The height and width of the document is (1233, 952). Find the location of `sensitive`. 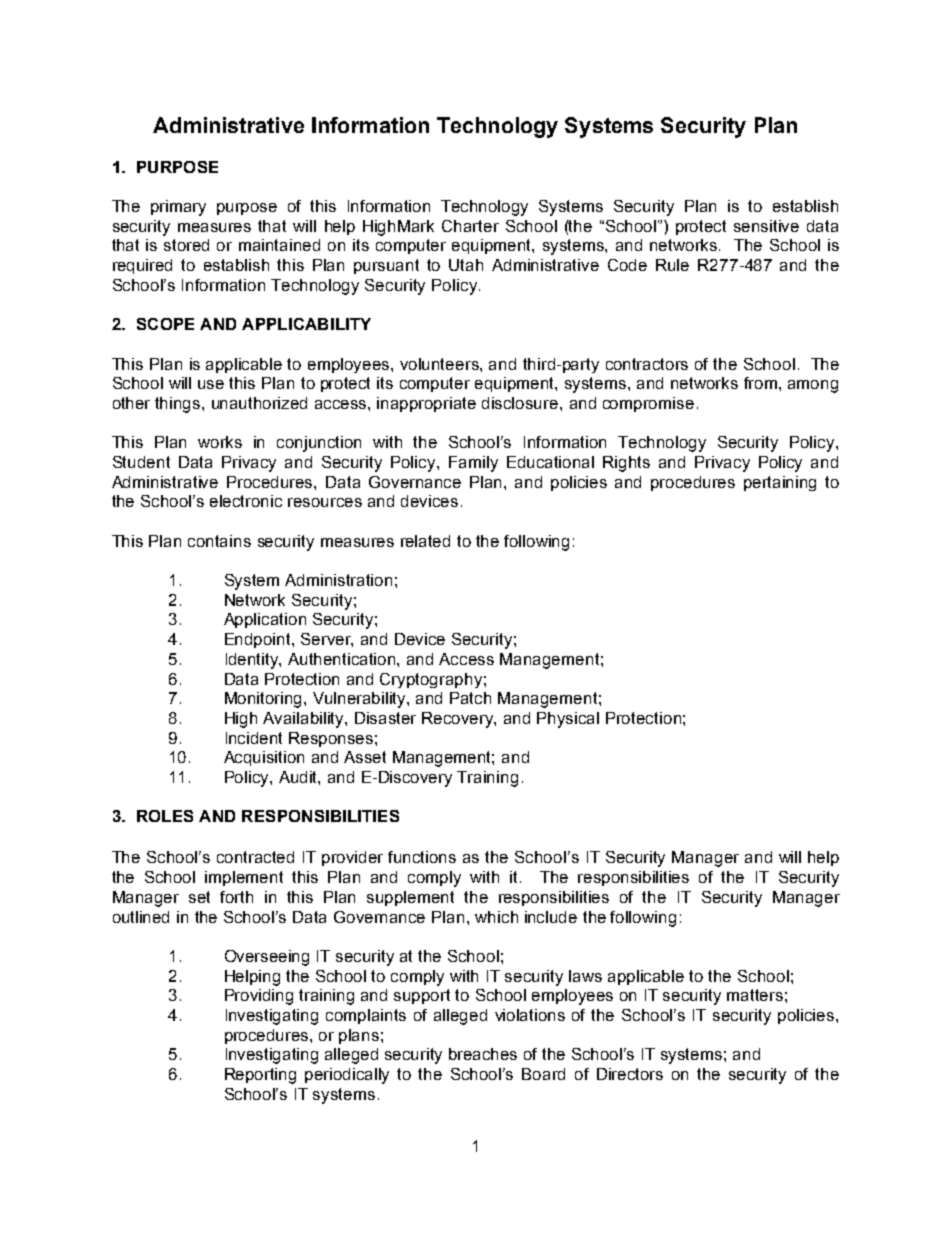

sensitive is located at coordinates (766, 226).
